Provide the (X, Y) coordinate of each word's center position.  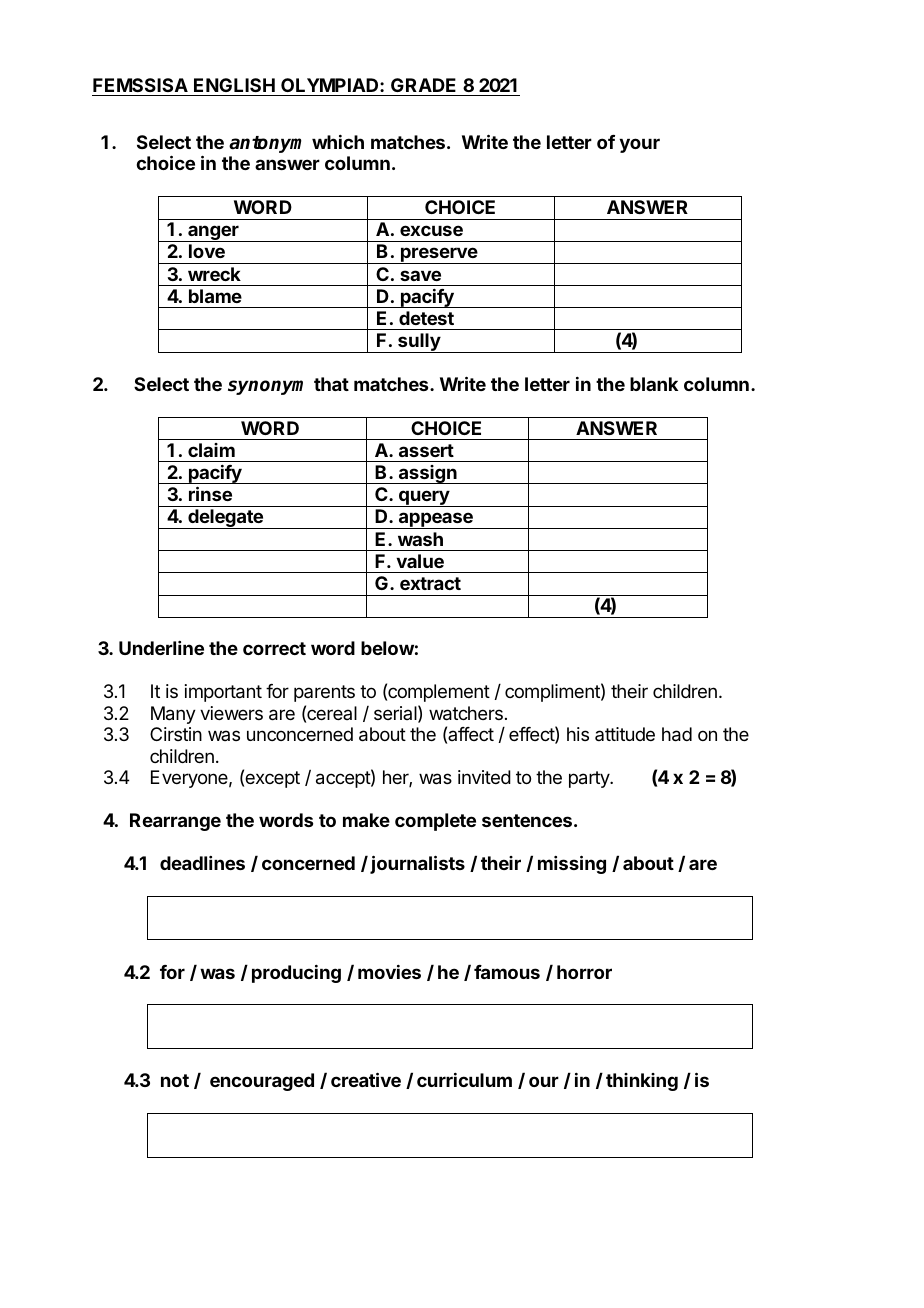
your (639, 145)
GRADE (423, 85)
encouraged (262, 1082)
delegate (225, 519)
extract (430, 583)
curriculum (464, 1080)
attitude (625, 734)
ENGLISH (234, 85)
